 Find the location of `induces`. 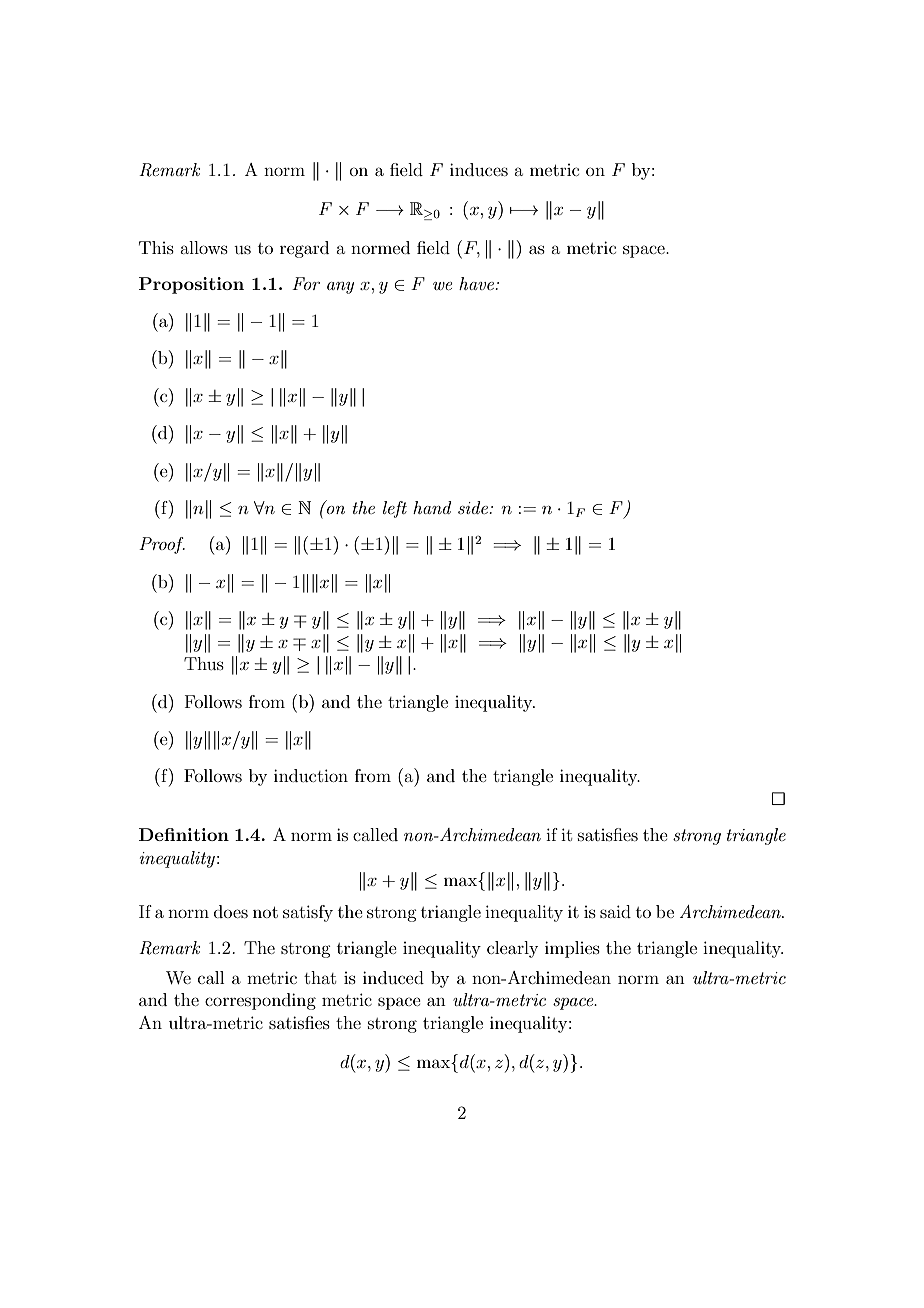

induces is located at coordinates (479, 169).
